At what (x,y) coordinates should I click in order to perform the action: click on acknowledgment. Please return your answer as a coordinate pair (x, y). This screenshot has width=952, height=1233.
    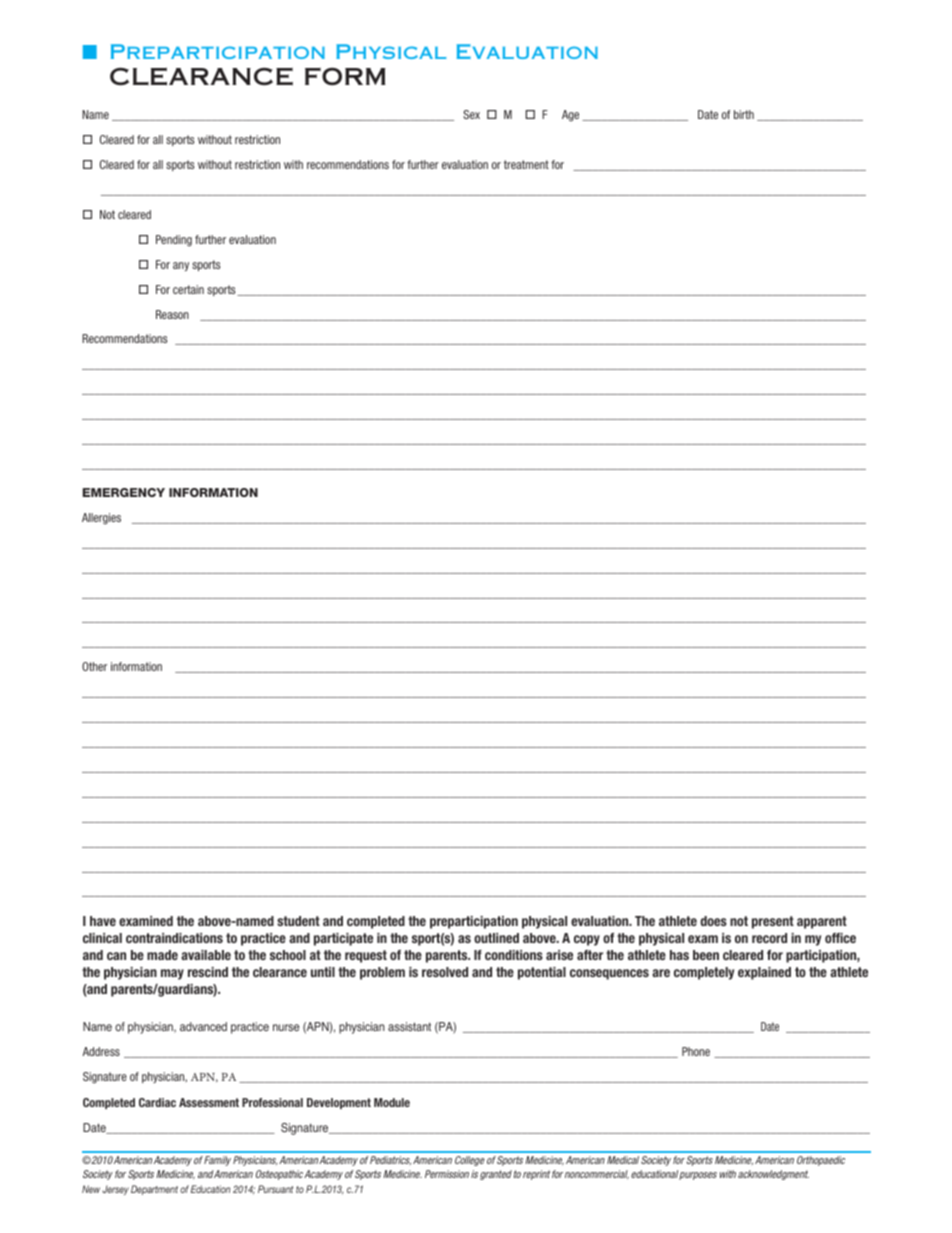
    Looking at the image, I should click on (773, 1175).
